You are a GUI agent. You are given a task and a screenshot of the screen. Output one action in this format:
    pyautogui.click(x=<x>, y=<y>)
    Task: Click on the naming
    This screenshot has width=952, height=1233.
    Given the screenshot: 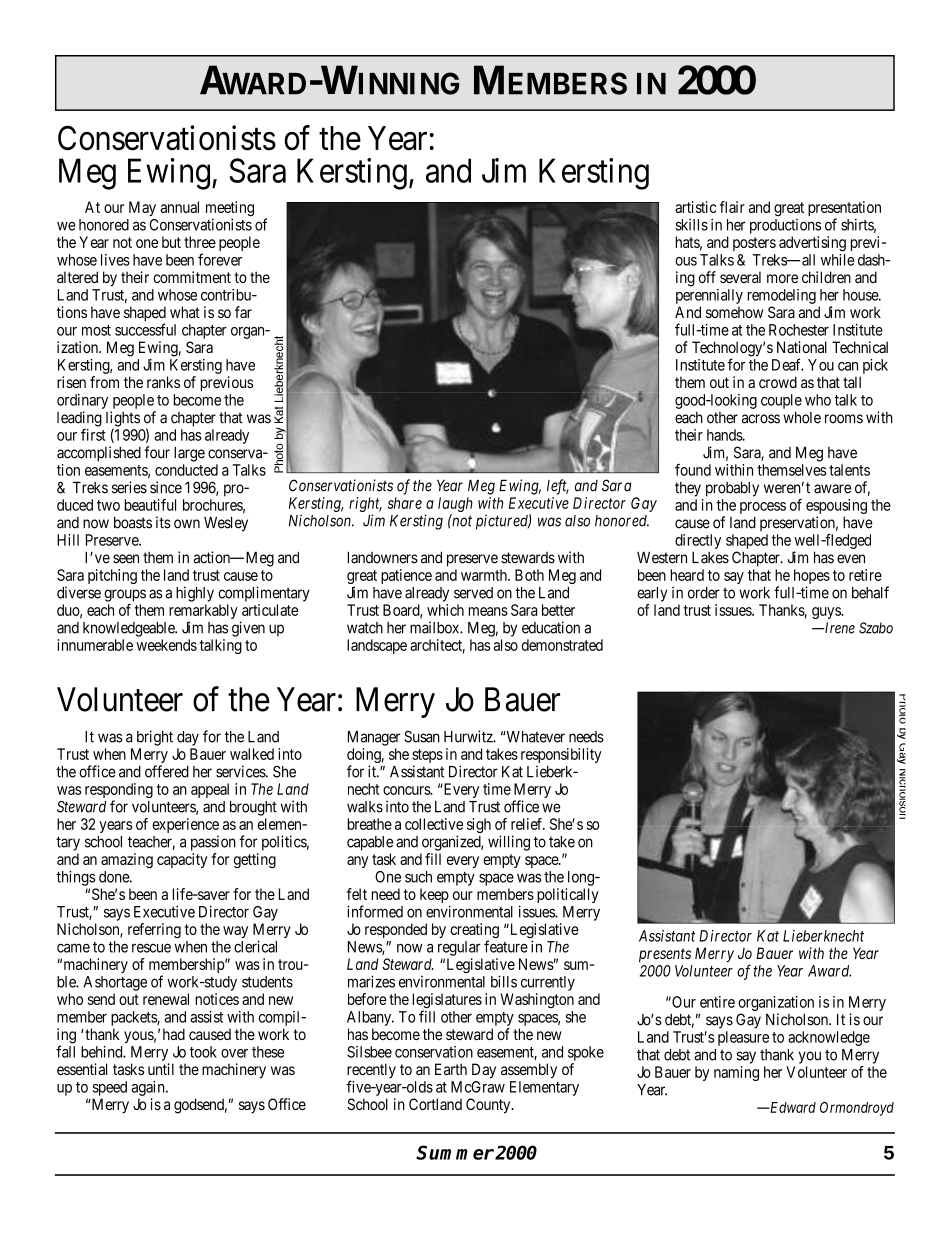 What is the action you would take?
    pyautogui.click(x=736, y=1073)
